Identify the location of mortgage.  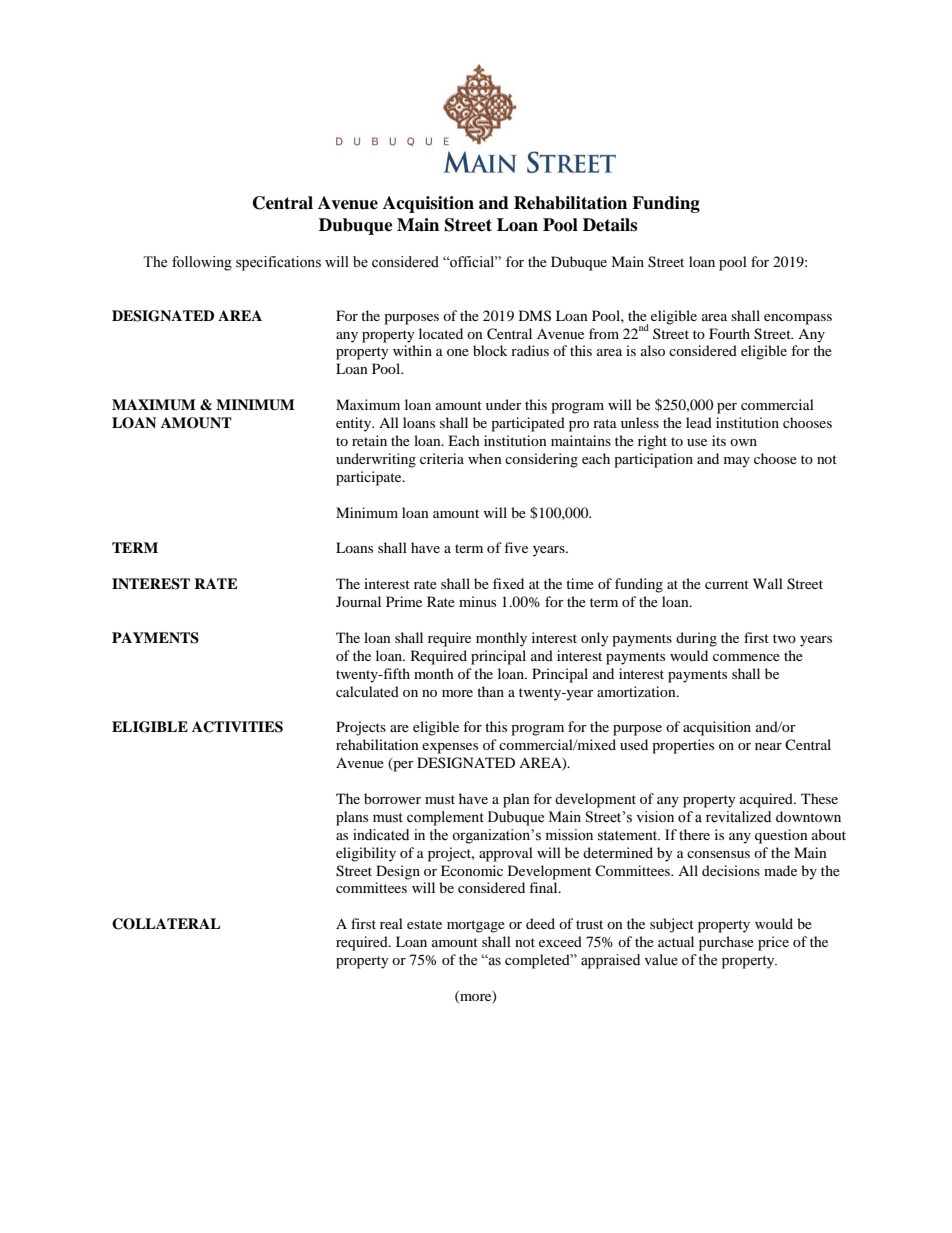
(476, 926).
